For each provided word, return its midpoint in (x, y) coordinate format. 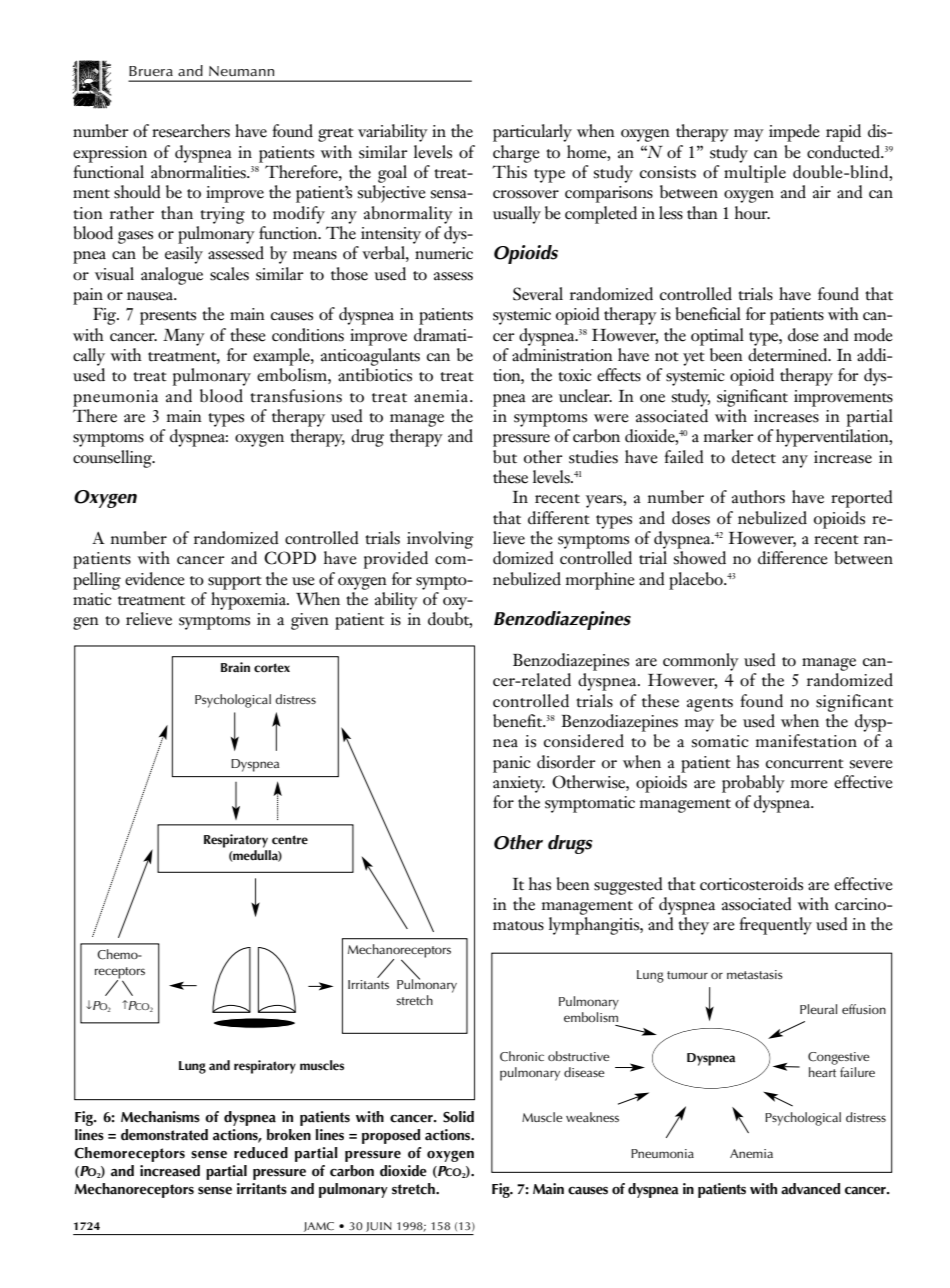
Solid (458, 1117)
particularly (532, 133)
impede (794, 133)
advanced (810, 1189)
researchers (191, 131)
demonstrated (164, 1135)
